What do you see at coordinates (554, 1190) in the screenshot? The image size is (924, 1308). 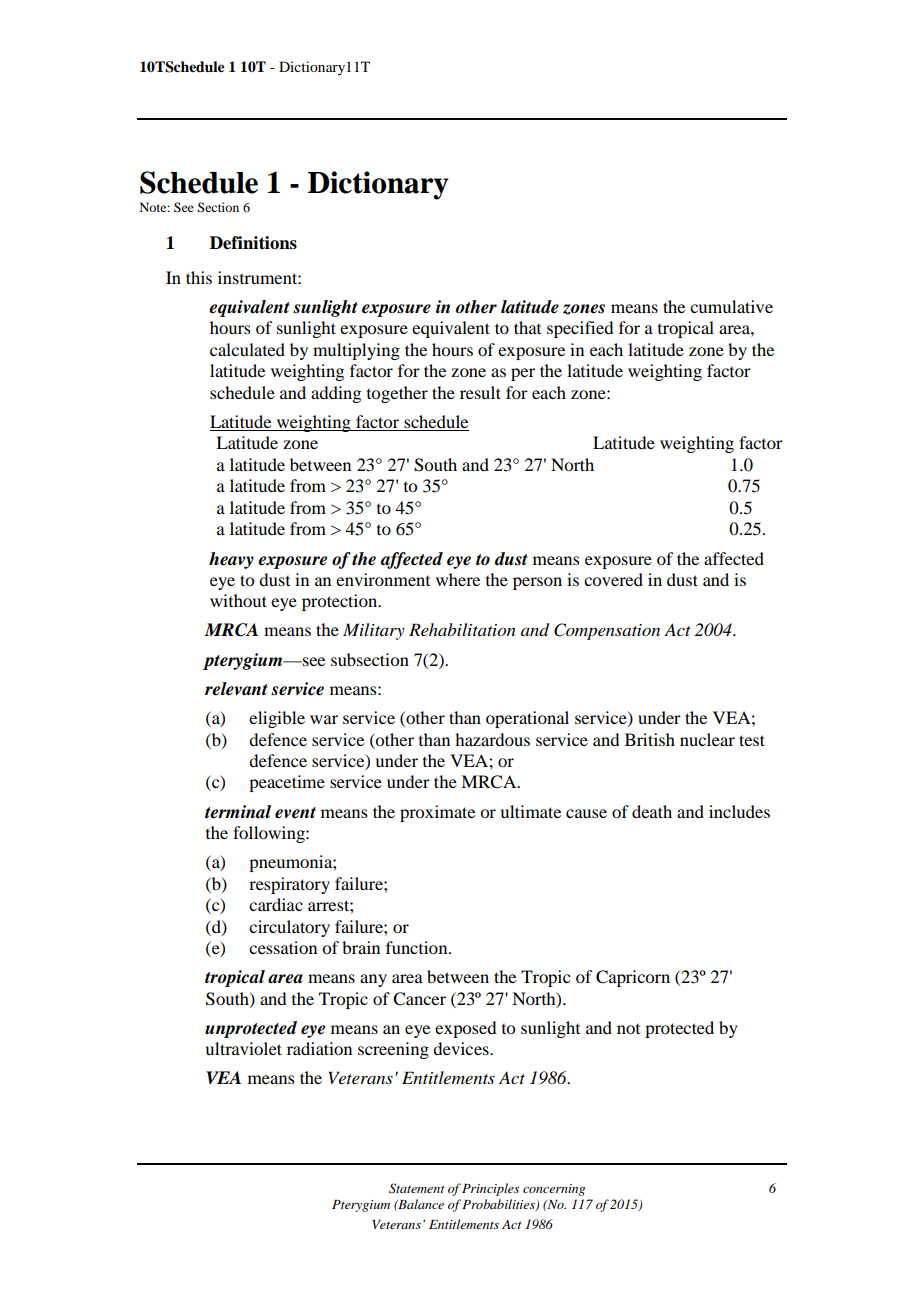 I see `concerning` at bounding box center [554, 1190].
